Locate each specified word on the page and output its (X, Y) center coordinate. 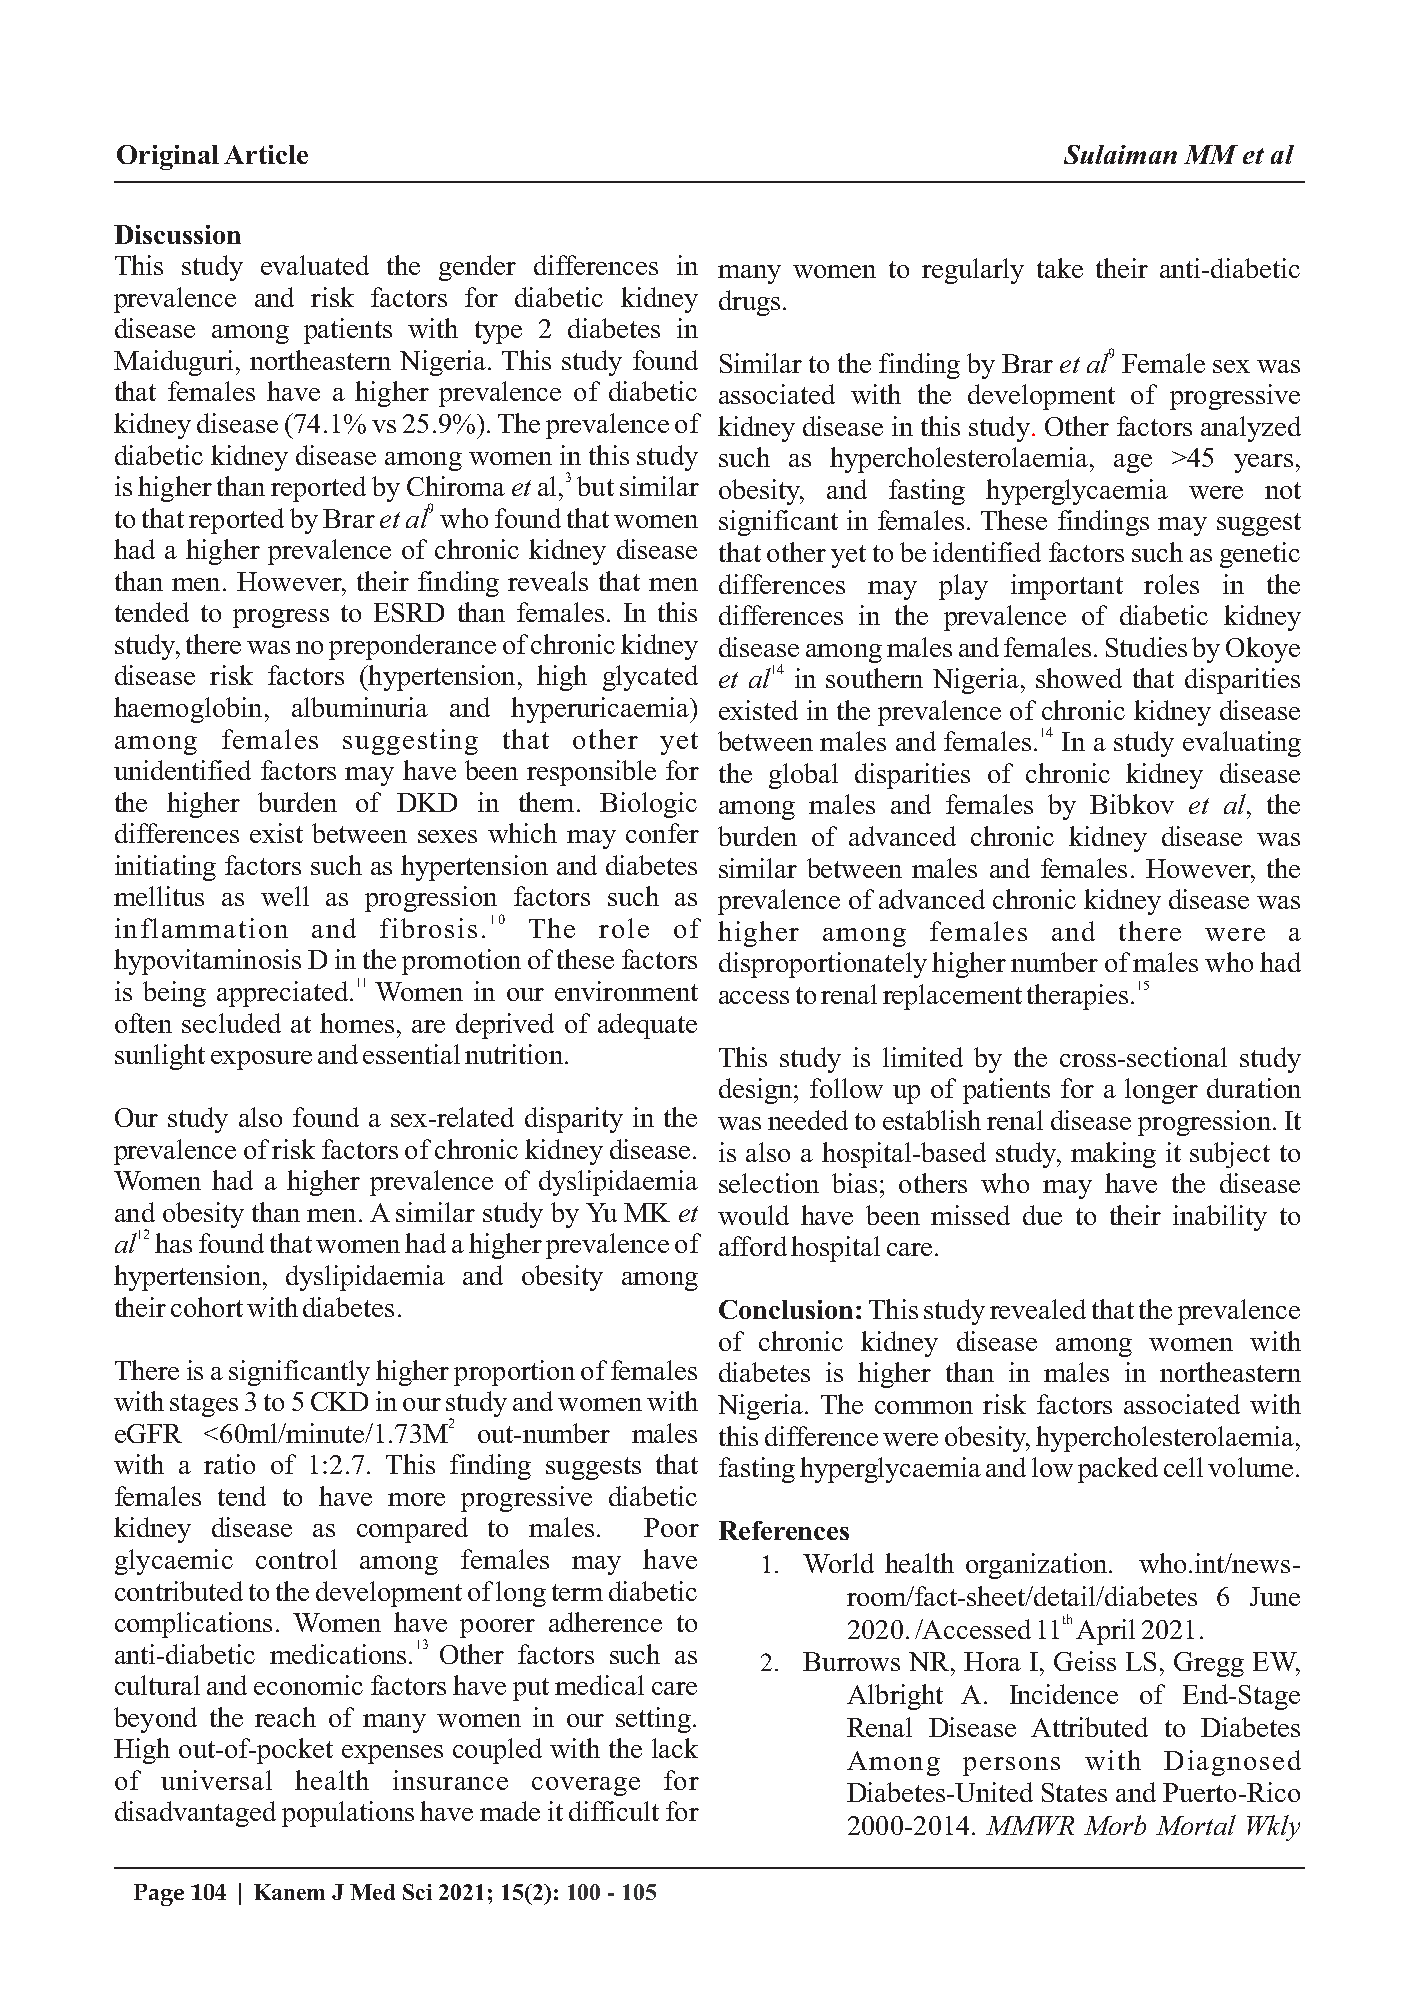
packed (1118, 1470)
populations (348, 1814)
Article (266, 154)
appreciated (282, 994)
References (784, 1530)
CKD (339, 1401)
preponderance (412, 647)
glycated (650, 678)
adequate (647, 1026)
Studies (1146, 647)
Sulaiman (1120, 154)
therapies (1077, 997)
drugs (749, 303)
